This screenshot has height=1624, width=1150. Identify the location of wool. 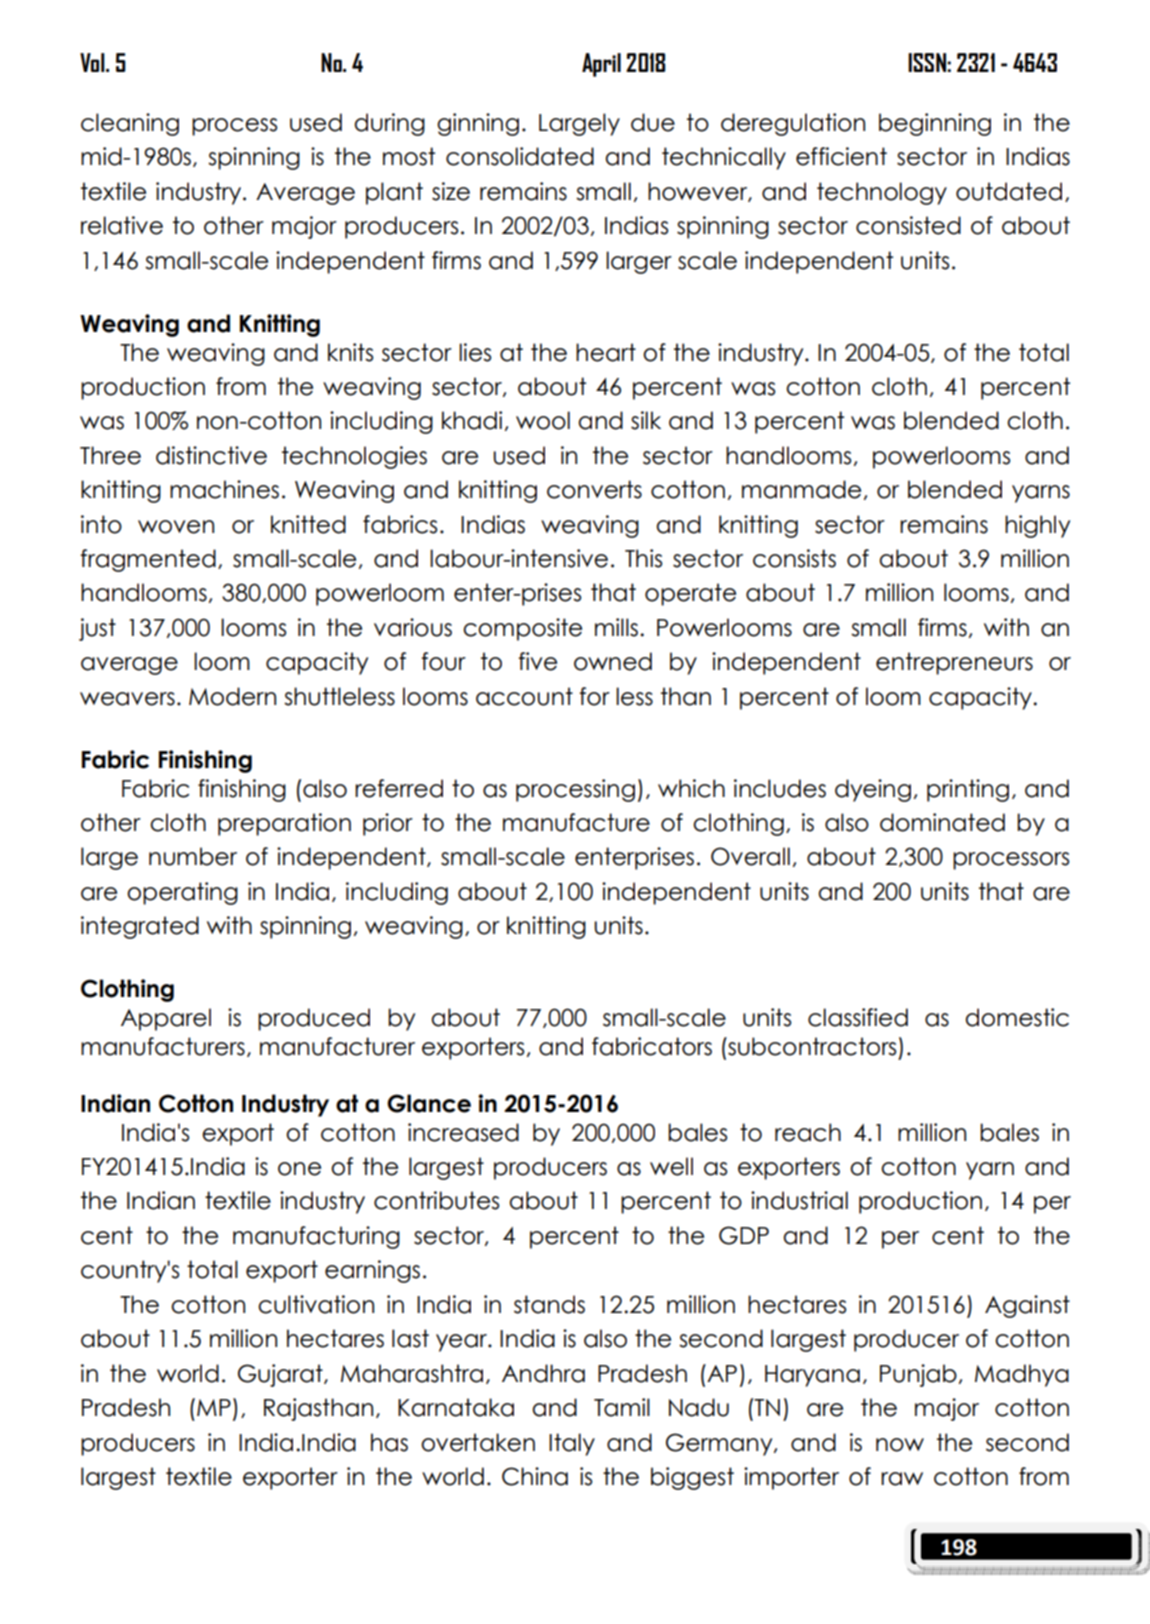
(543, 420).
